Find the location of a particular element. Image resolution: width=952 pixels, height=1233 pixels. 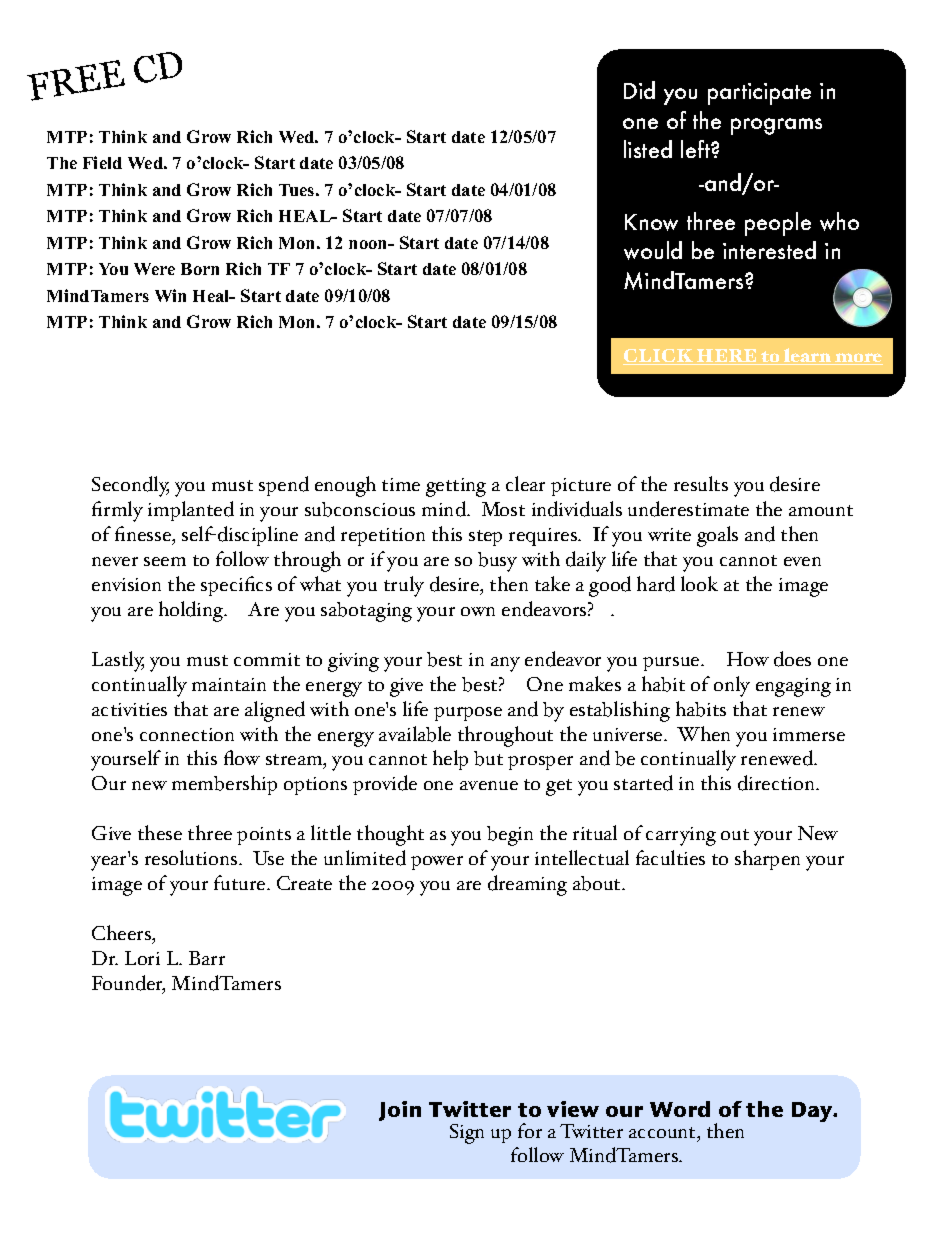

Secondly is located at coordinates (130, 486).
